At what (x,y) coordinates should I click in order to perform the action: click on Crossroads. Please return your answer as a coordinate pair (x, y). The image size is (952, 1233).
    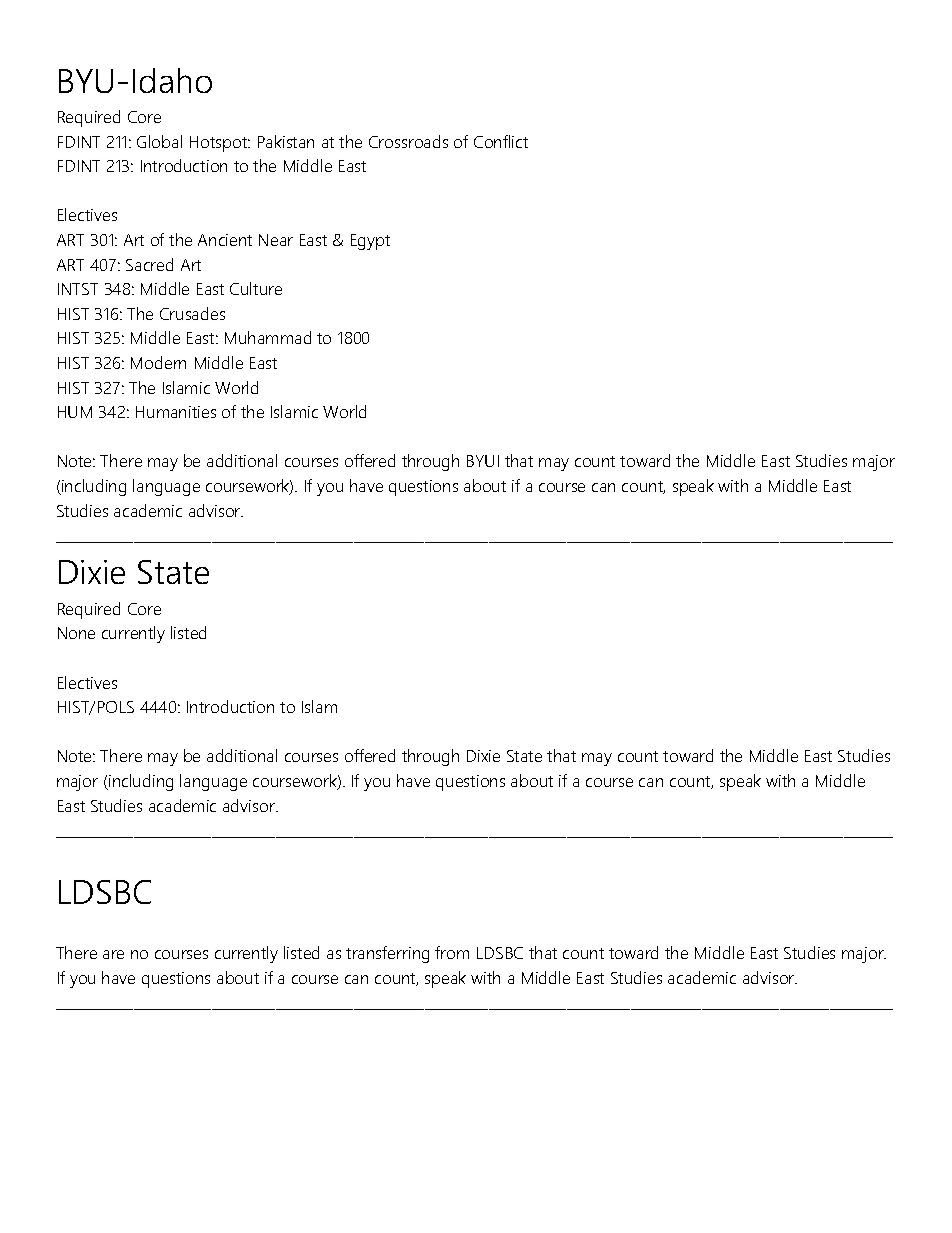
    Looking at the image, I should click on (408, 141).
